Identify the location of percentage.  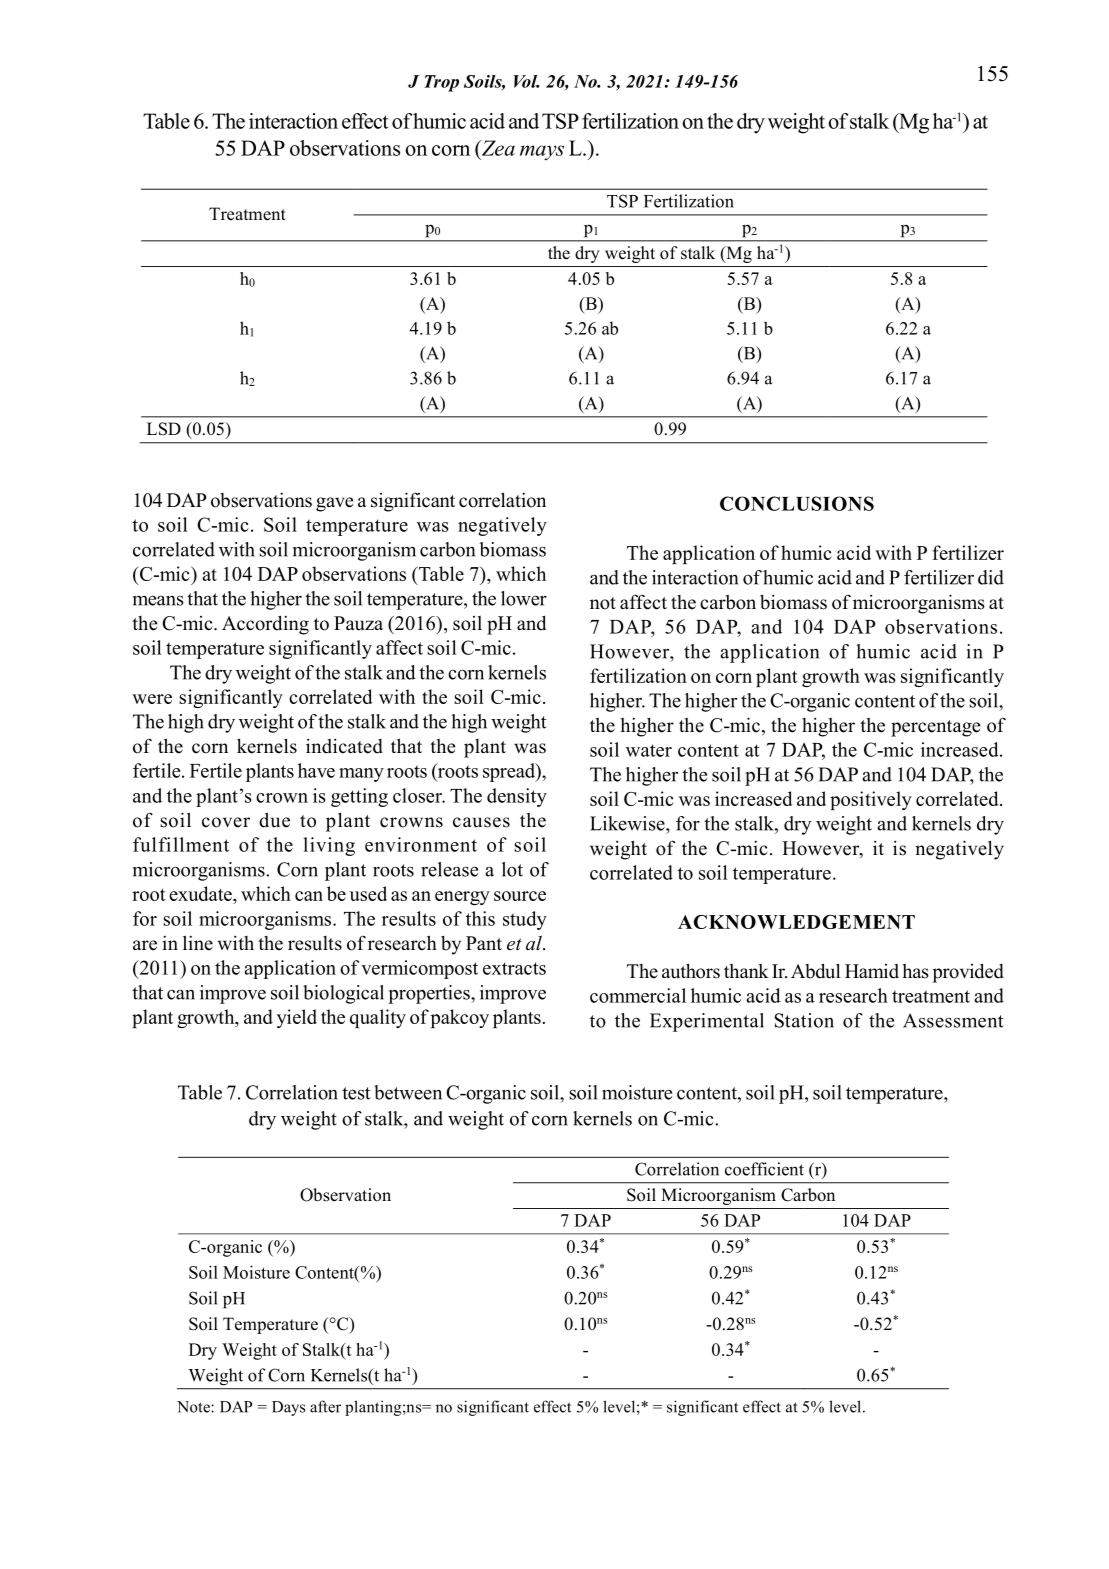
(935, 728).
